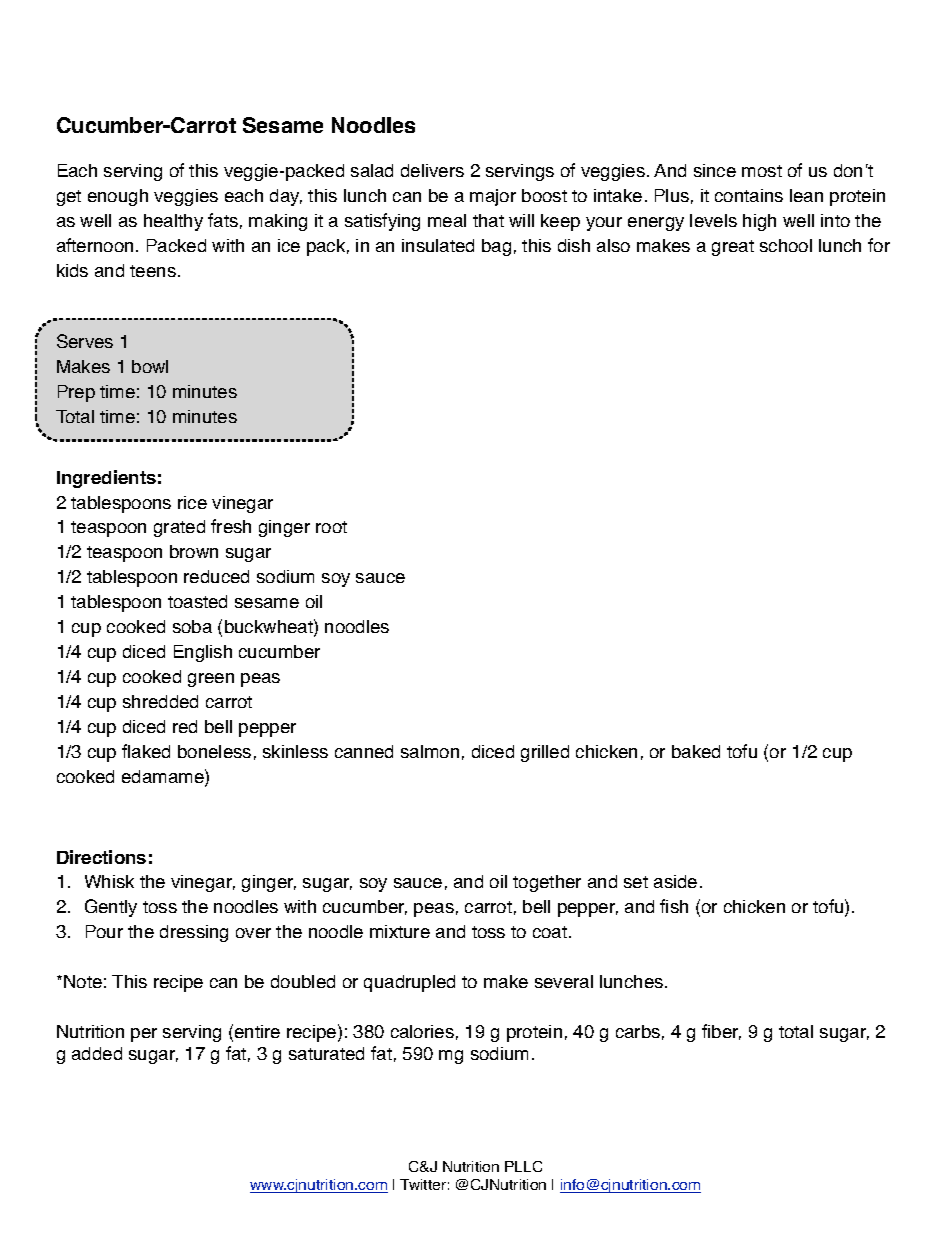 This screenshot has height=1233, width=952. What do you see at coordinates (106, 479) in the screenshot?
I see `Ingredients` at bounding box center [106, 479].
